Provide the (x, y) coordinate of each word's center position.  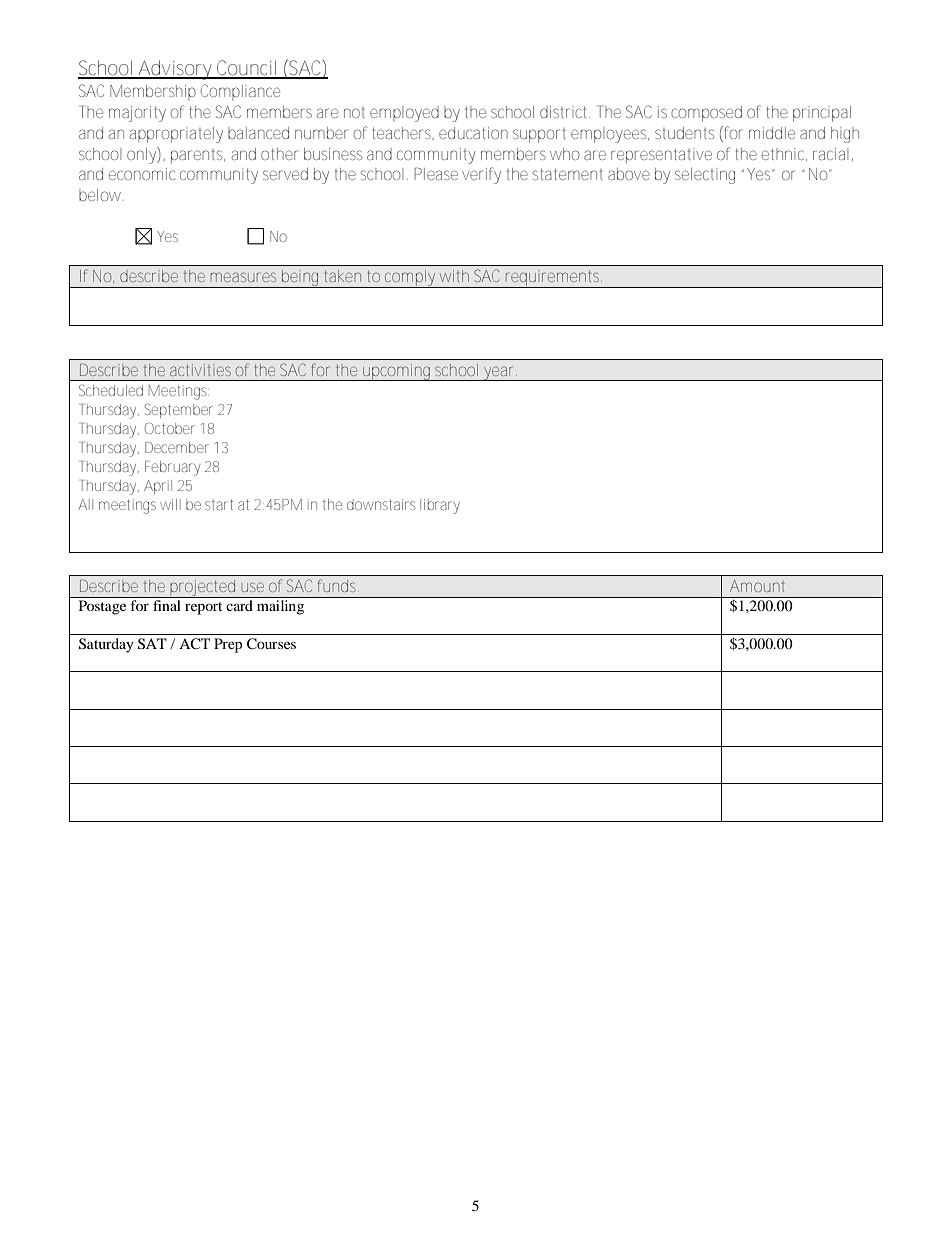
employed (404, 114)
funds (338, 585)
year (499, 373)
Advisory (174, 70)
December (177, 447)
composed (706, 114)
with (454, 276)
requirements (553, 279)
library (440, 506)
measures (243, 277)
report (203, 608)
